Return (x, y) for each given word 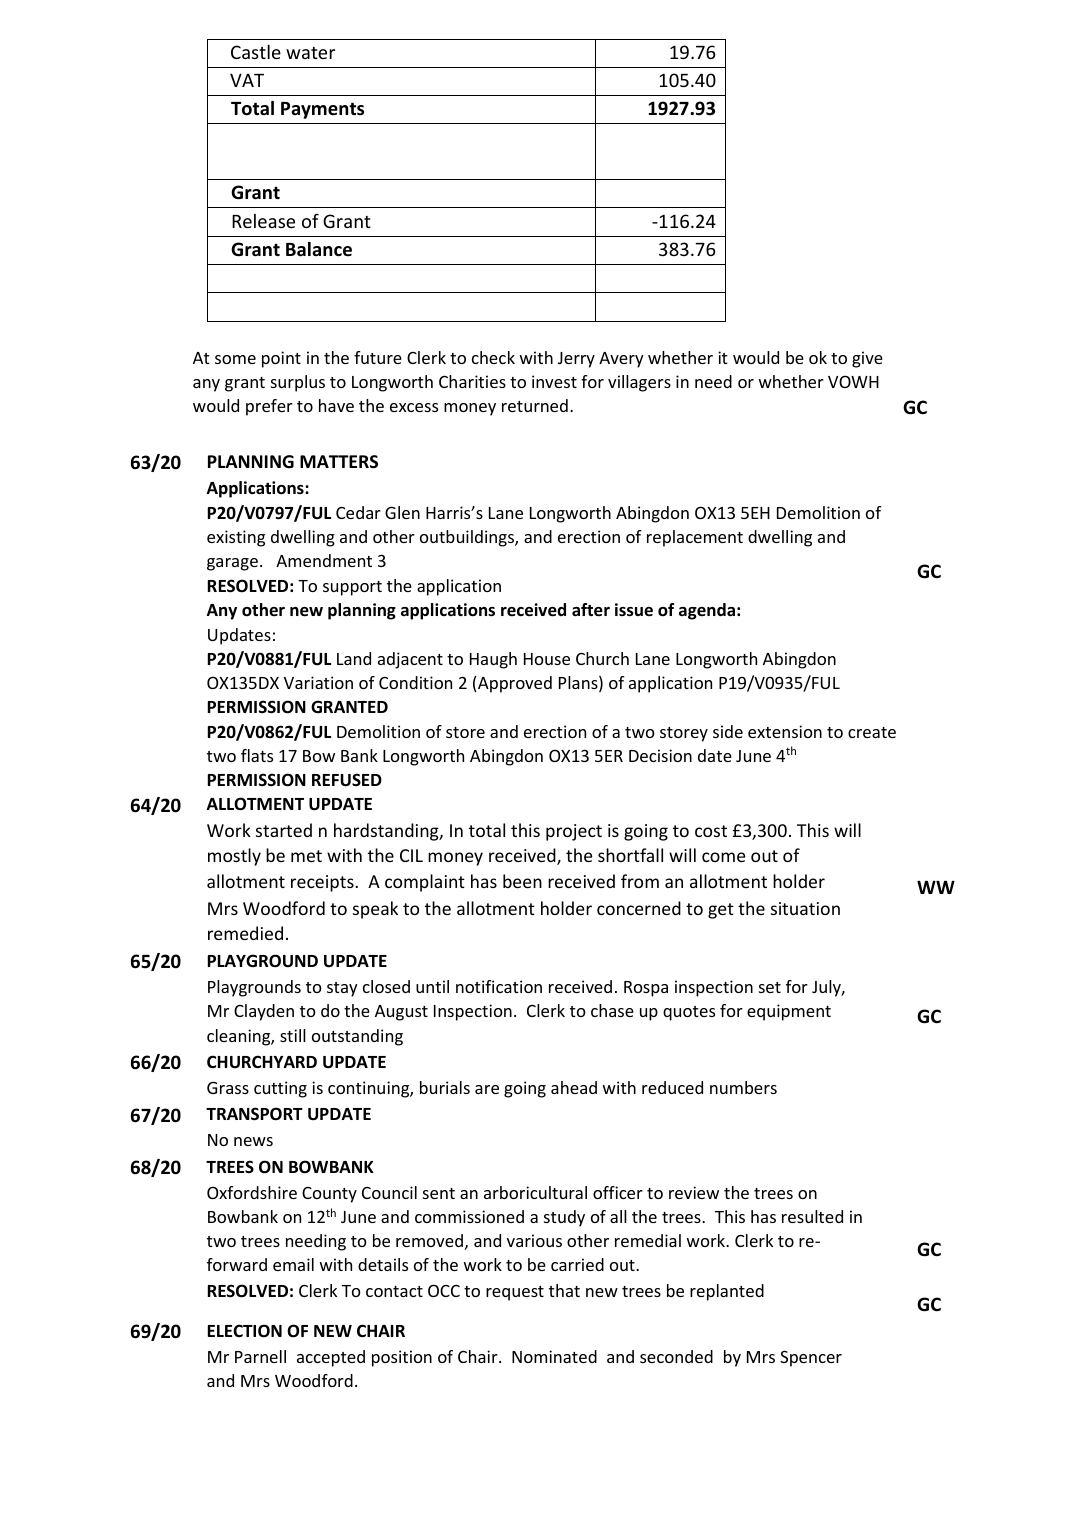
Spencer (811, 1358)
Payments (322, 110)
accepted (331, 1358)
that (564, 1290)
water (310, 53)
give (867, 359)
